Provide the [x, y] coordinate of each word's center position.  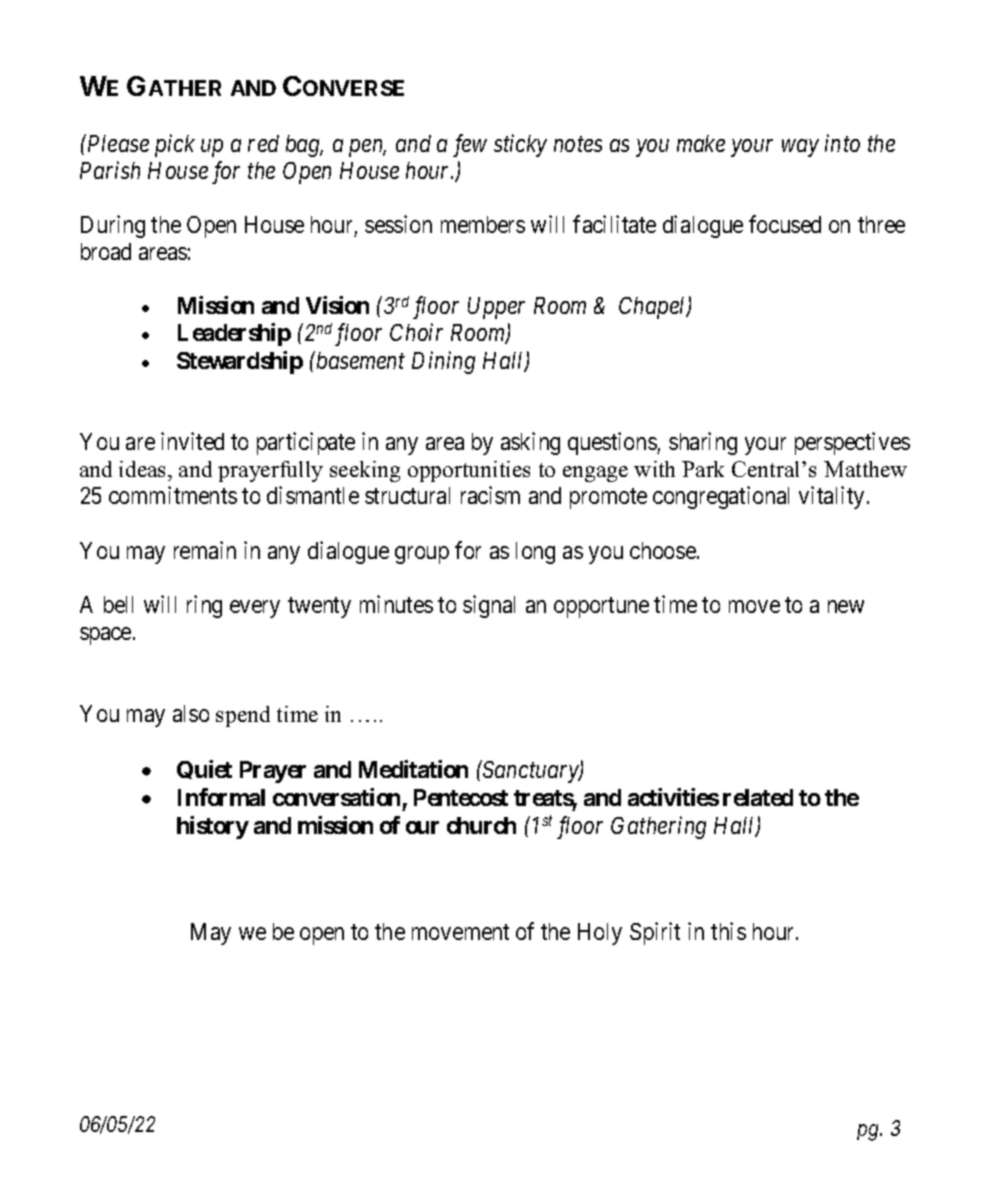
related [758, 797]
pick [175, 145]
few [470, 145]
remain [205, 550]
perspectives [852, 443]
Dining [443, 362]
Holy [600, 934]
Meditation [413, 769]
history [213, 827]
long [535, 553]
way [800, 148]
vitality [831, 497]
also [191, 713]
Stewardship [240, 362]
